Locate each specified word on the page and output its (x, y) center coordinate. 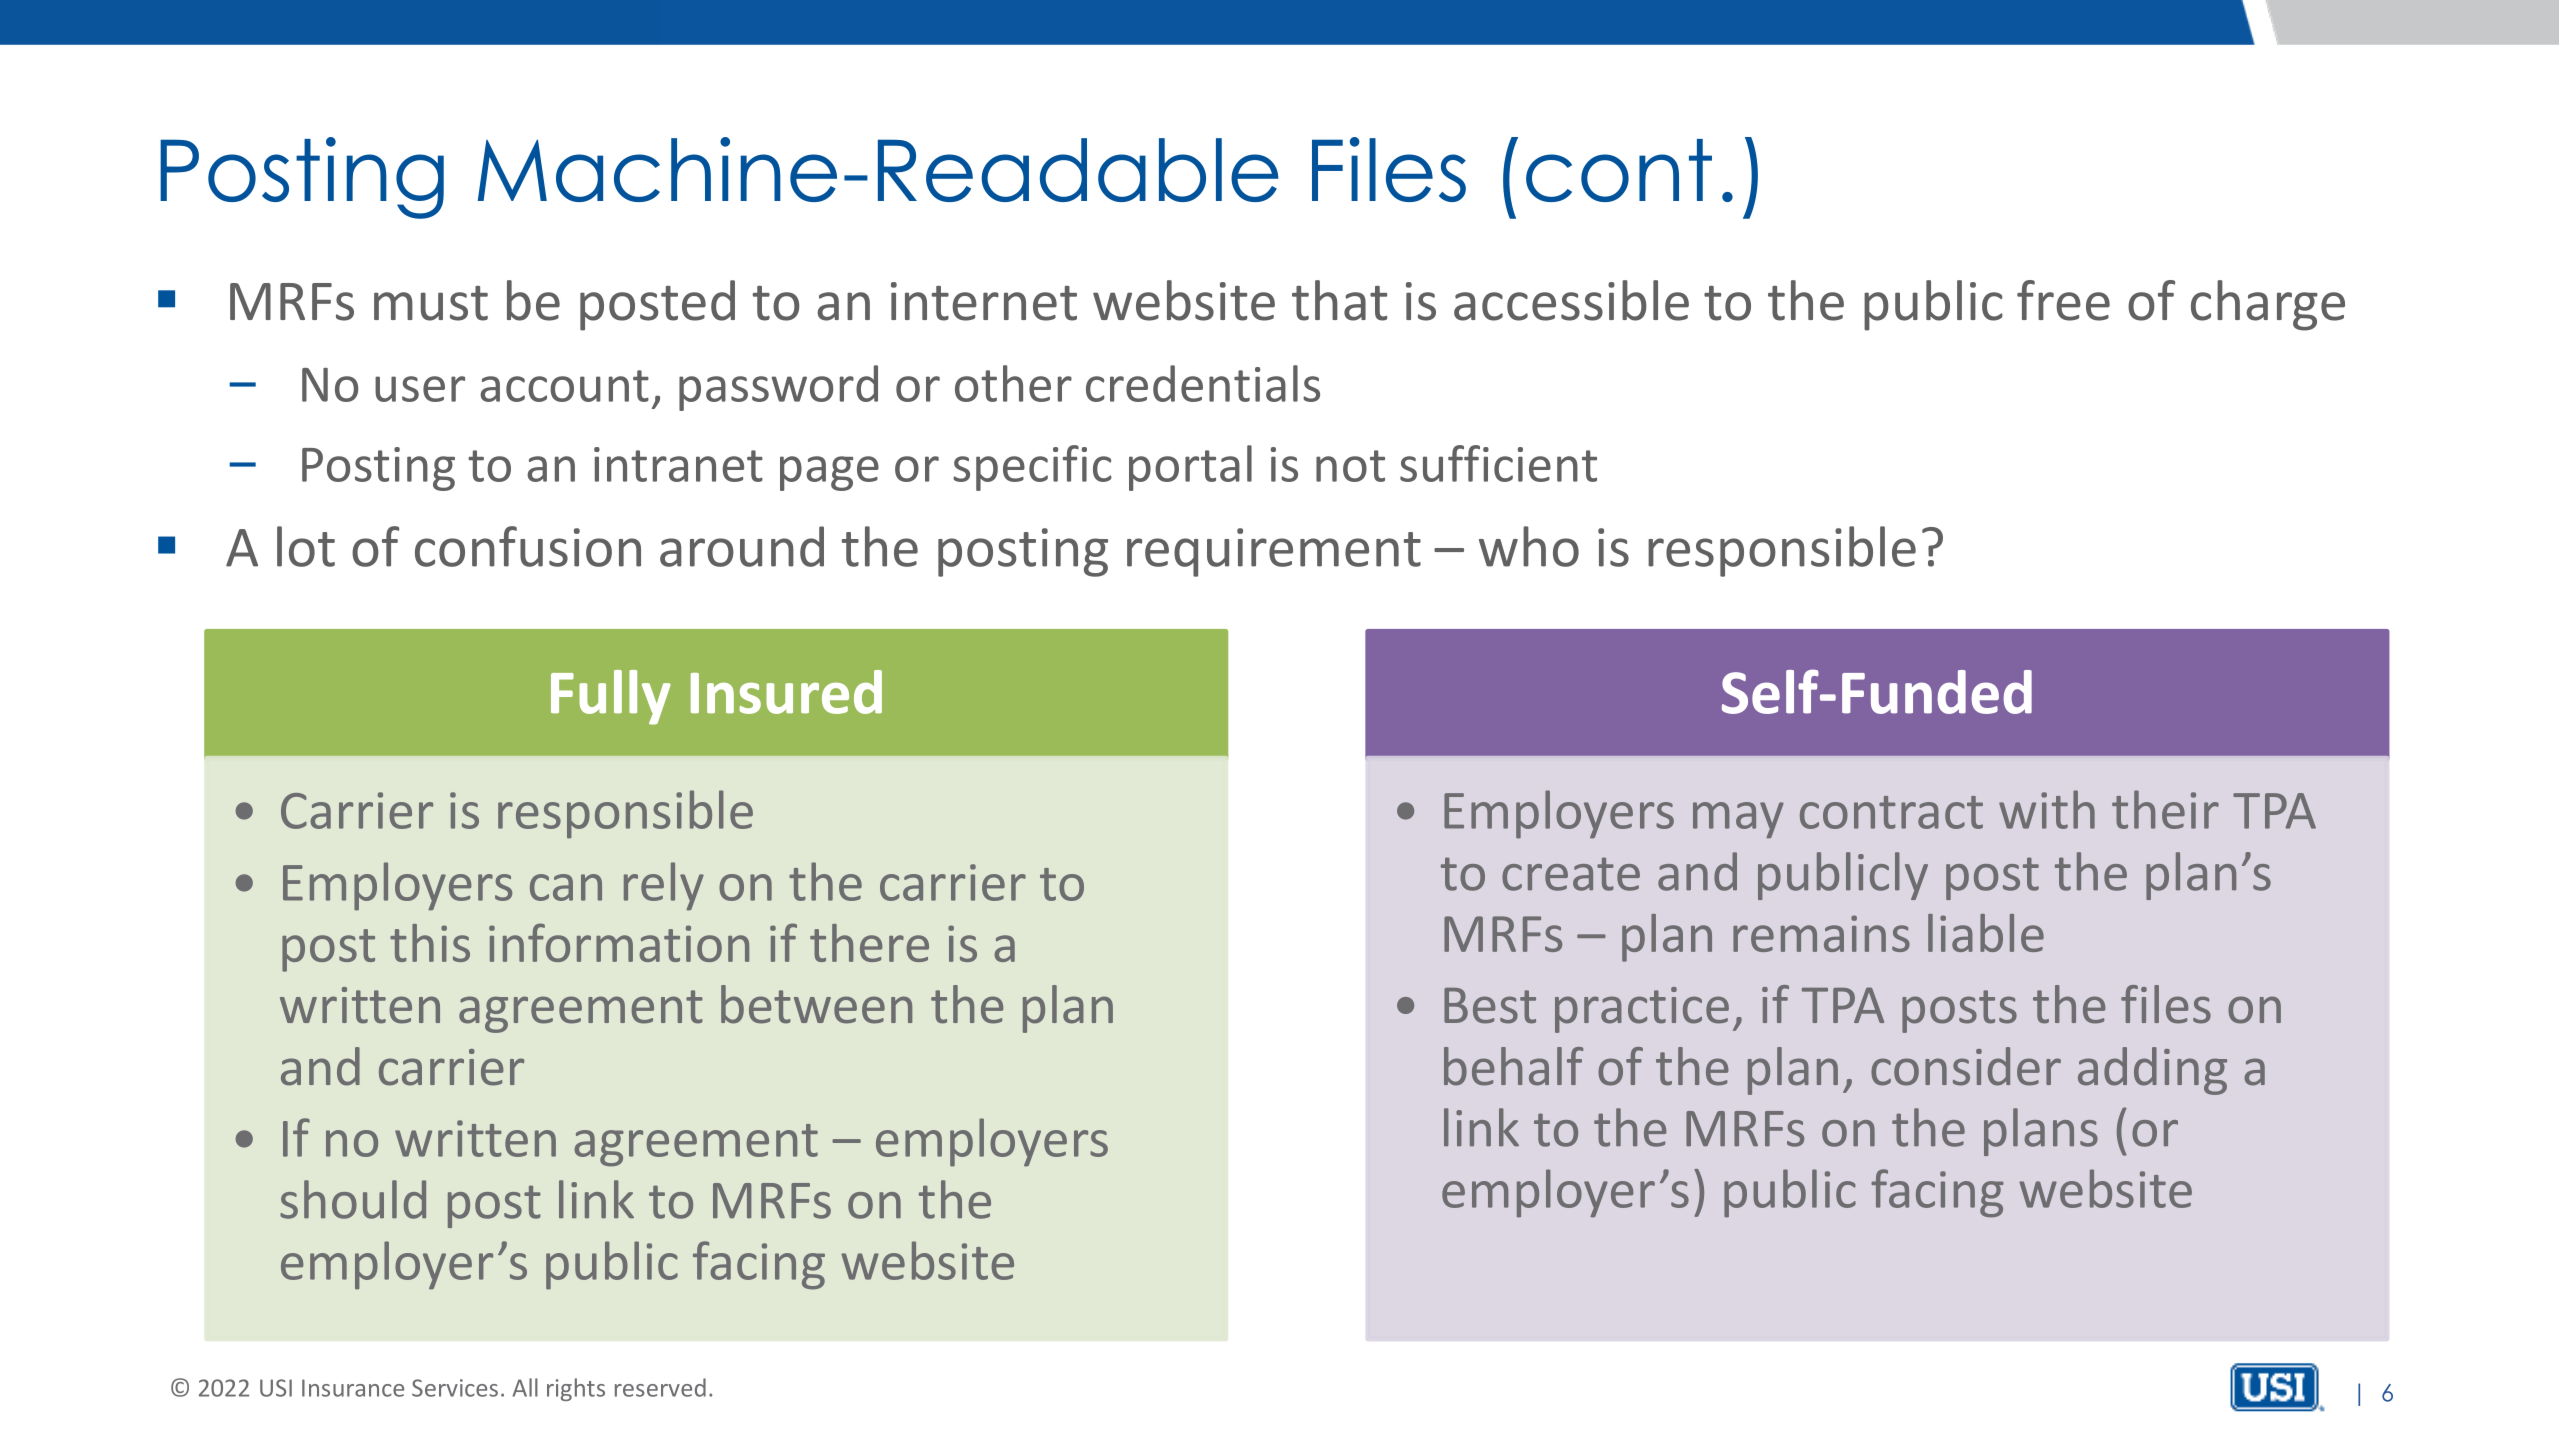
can (566, 887)
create (1571, 874)
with (2047, 809)
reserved (660, 1387)
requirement (1274, 552)
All (525, 1387)
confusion (528, 546)
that (1339, 300)
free (2063, 300)
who (1529, 546)
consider (1966, 1066)
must (431, 303)
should (353, 1199)
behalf (1513, 1066)
